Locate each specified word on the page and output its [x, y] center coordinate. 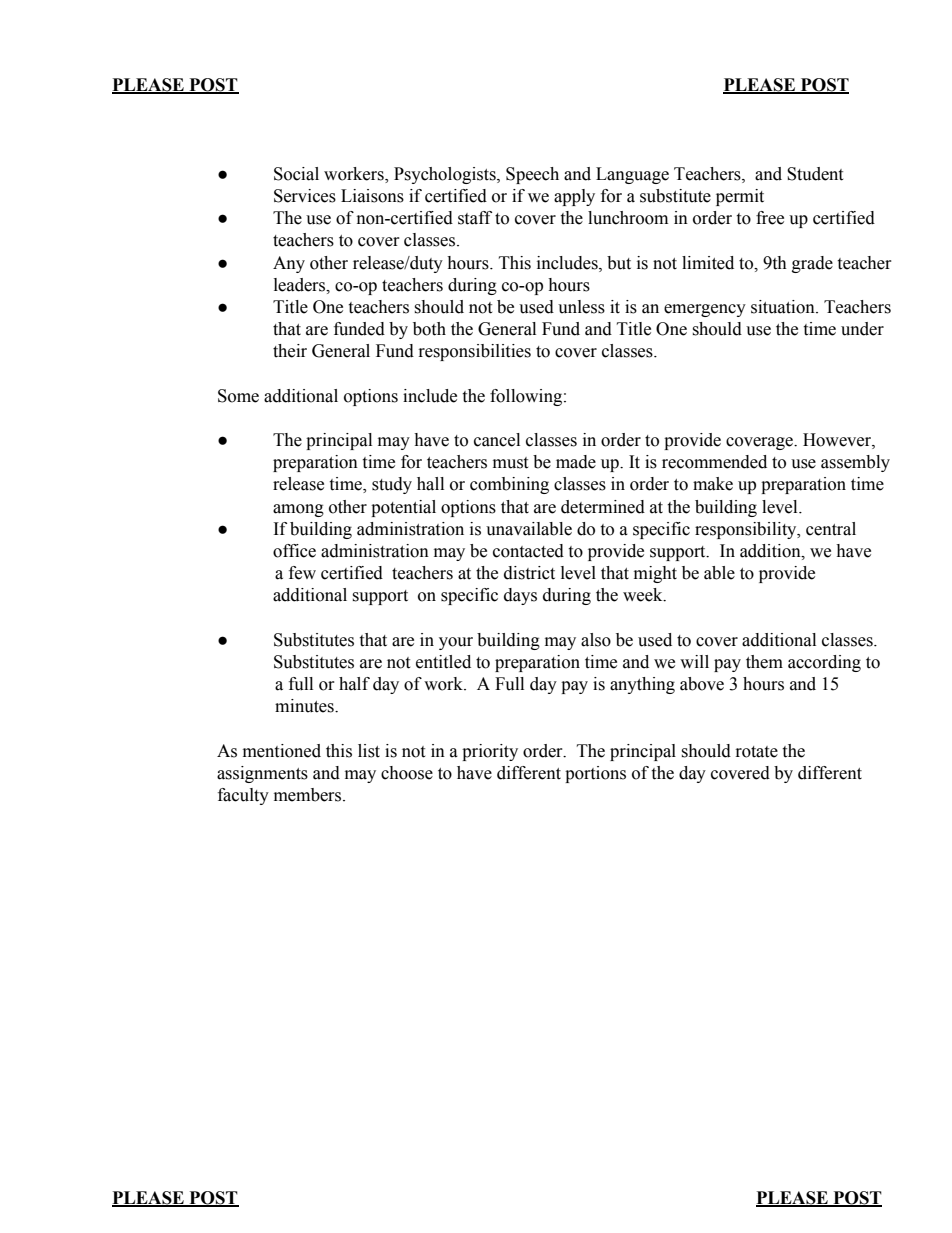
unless [581, 307]
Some [238, 396]
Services [305, 196]
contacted [528, 551]
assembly [855, 463]
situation [784, 307]
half [354, 684]
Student [815, 174]
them [764, 662]
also [596, 640]
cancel [497, 440]
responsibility [747, 530]
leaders [301, 285]
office [294, 551]
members [309, 795]
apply [574, 197]
